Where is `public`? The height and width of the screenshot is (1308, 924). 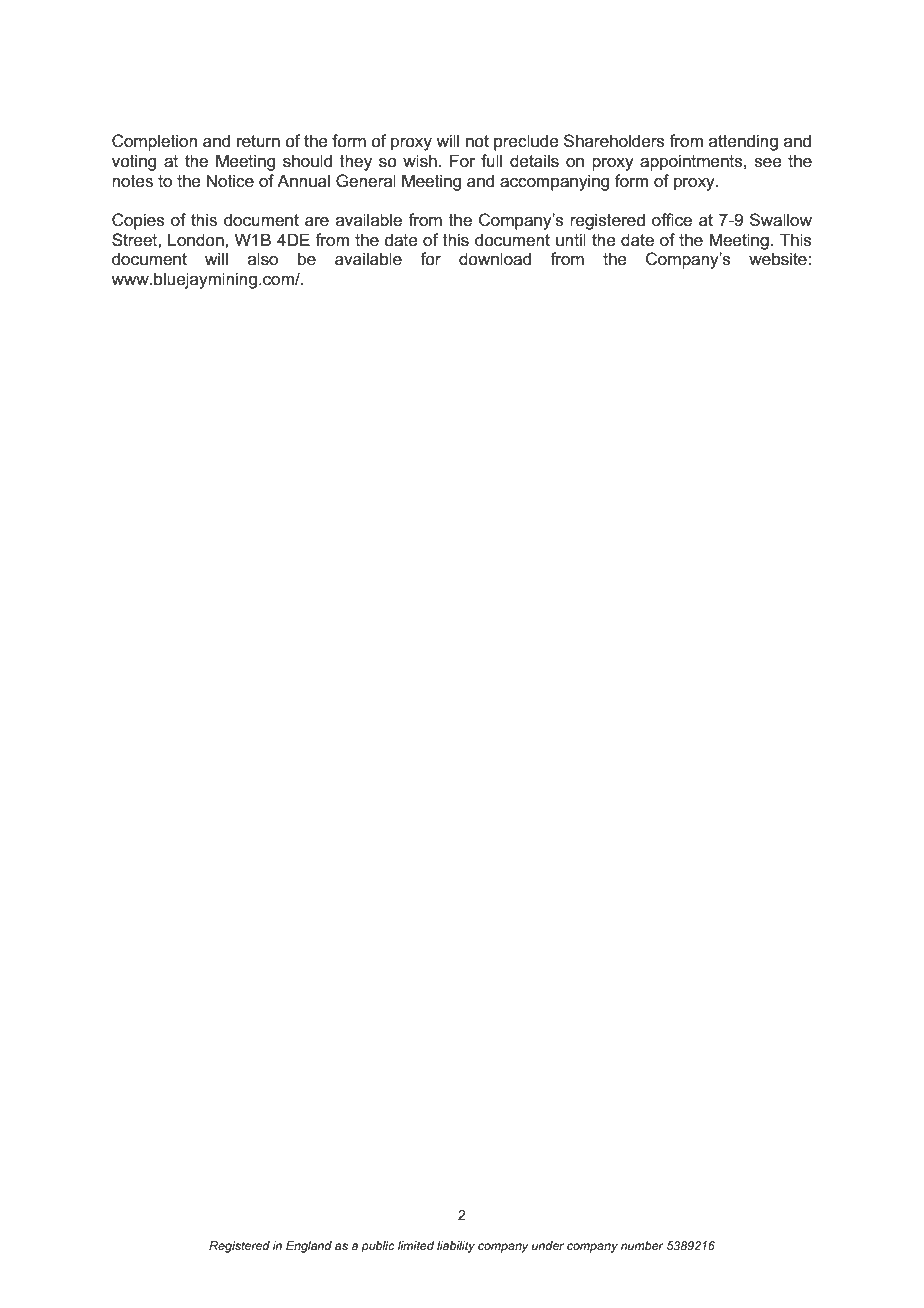
public is located at coordinates (378, 1247).
